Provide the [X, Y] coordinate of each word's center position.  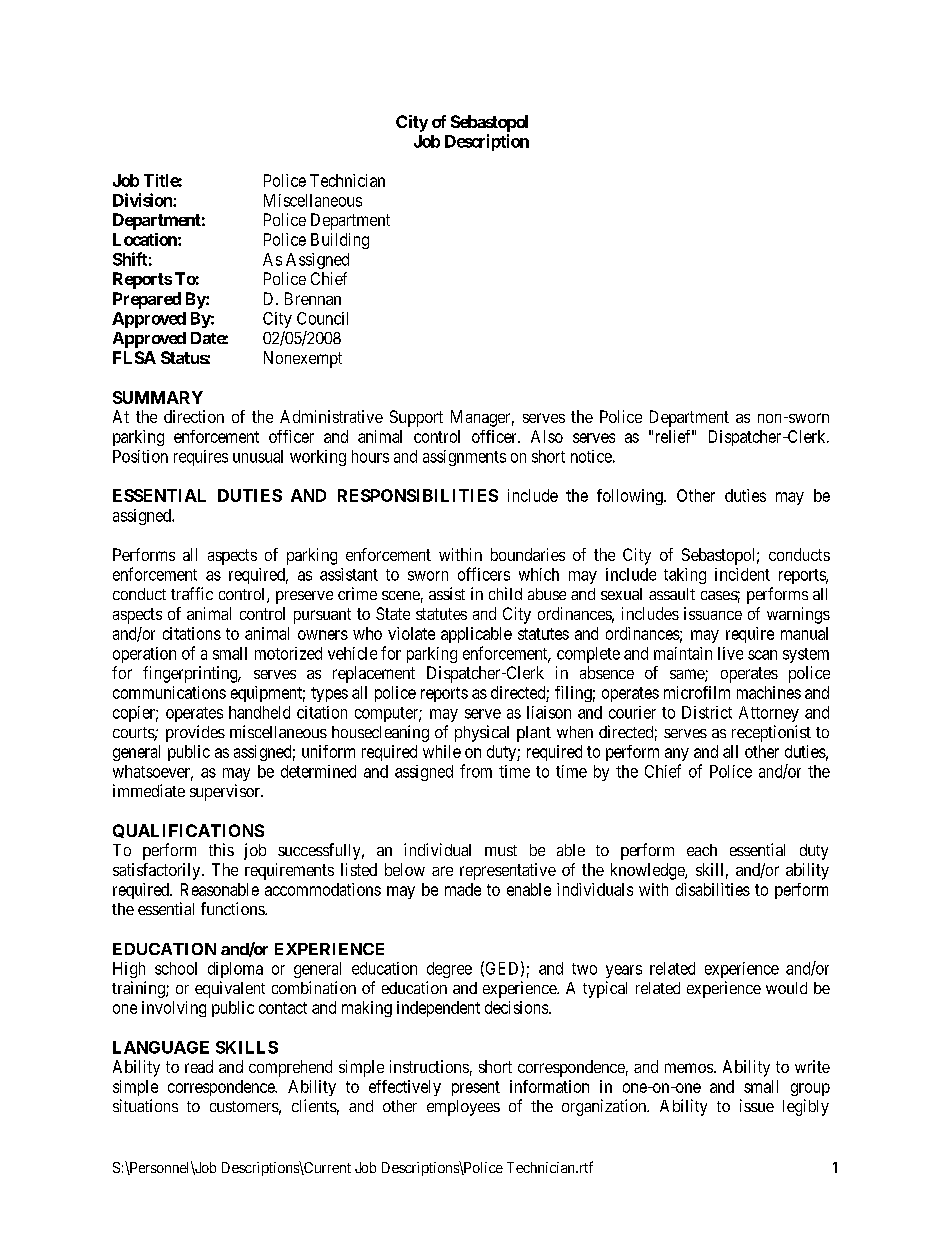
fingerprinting [191, 674]
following [631, 497]
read [199, 1066]
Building [340, 241]
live [730, 653]
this [221, 849]
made [463, 889]
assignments [464, 458]
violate [411, 633]
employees [463, 1108]
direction [194, 416]
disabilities [713, 889]
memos [689, 1068]
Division [143, 200]
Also [547, 436]
